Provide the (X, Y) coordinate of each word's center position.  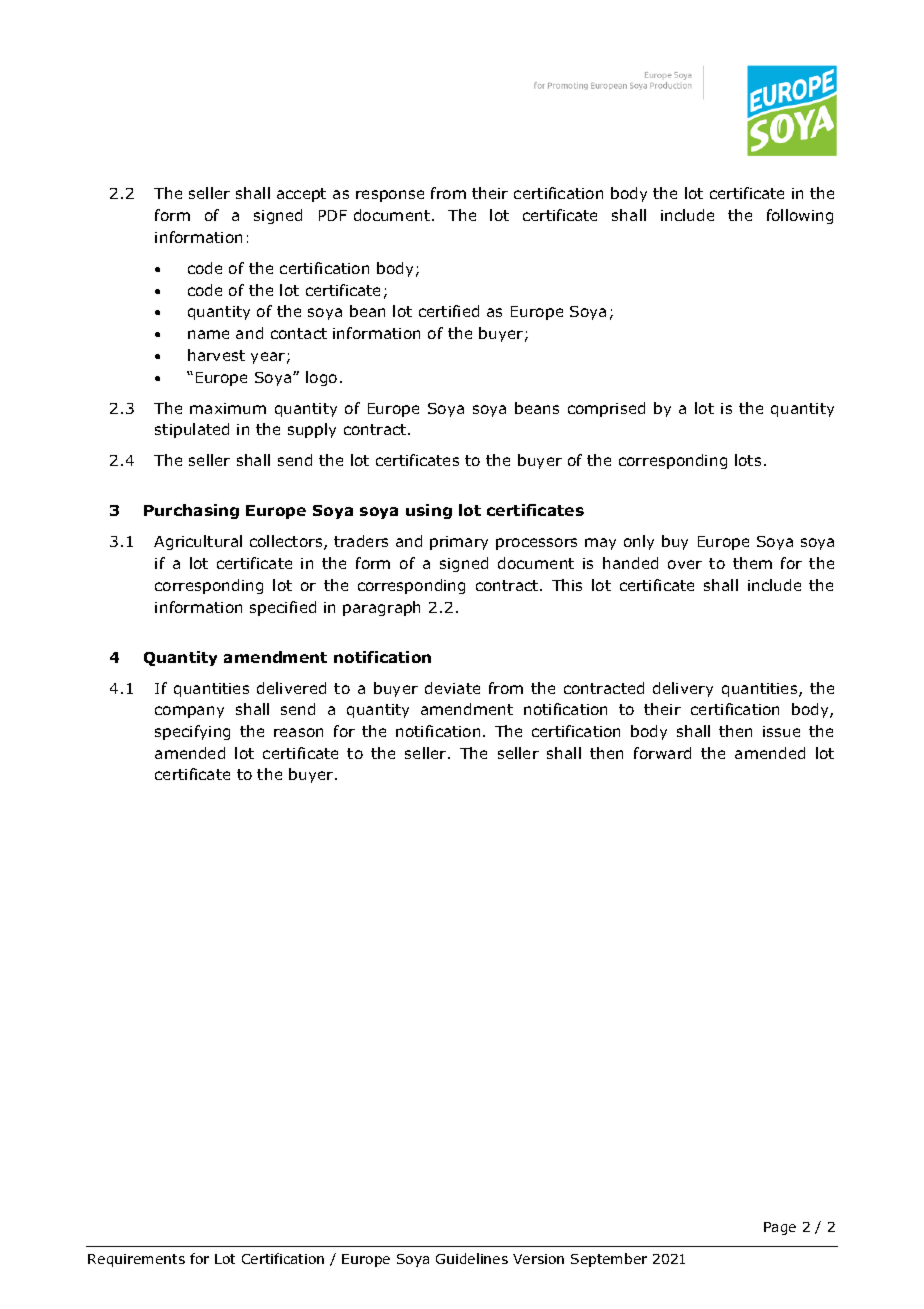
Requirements (136, 1260)
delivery (683, 689)
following (800, 216)
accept (301, 195)
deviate (452, 688)
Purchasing (191, 511)
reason (298, 732)
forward (662, 753)
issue (781, 731)
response (390, 196)
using (429, 511)
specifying (192, 732)
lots (748, 460)
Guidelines (472, 1258)
